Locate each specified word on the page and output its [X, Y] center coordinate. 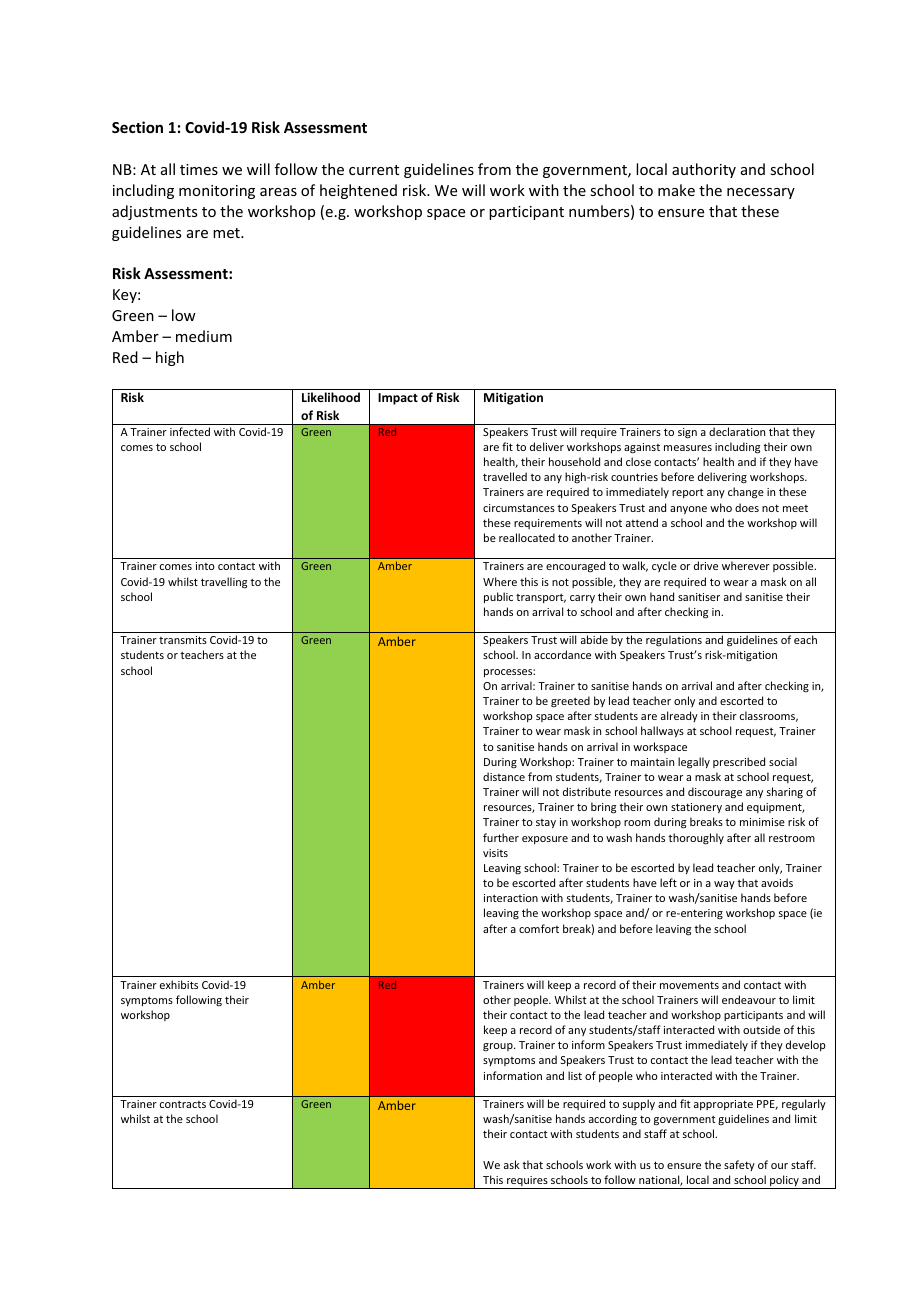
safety [739, 1165]
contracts [183, 1104]
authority [704, 170]
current [374, 170]
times [199, 169]
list [575, 1075]
